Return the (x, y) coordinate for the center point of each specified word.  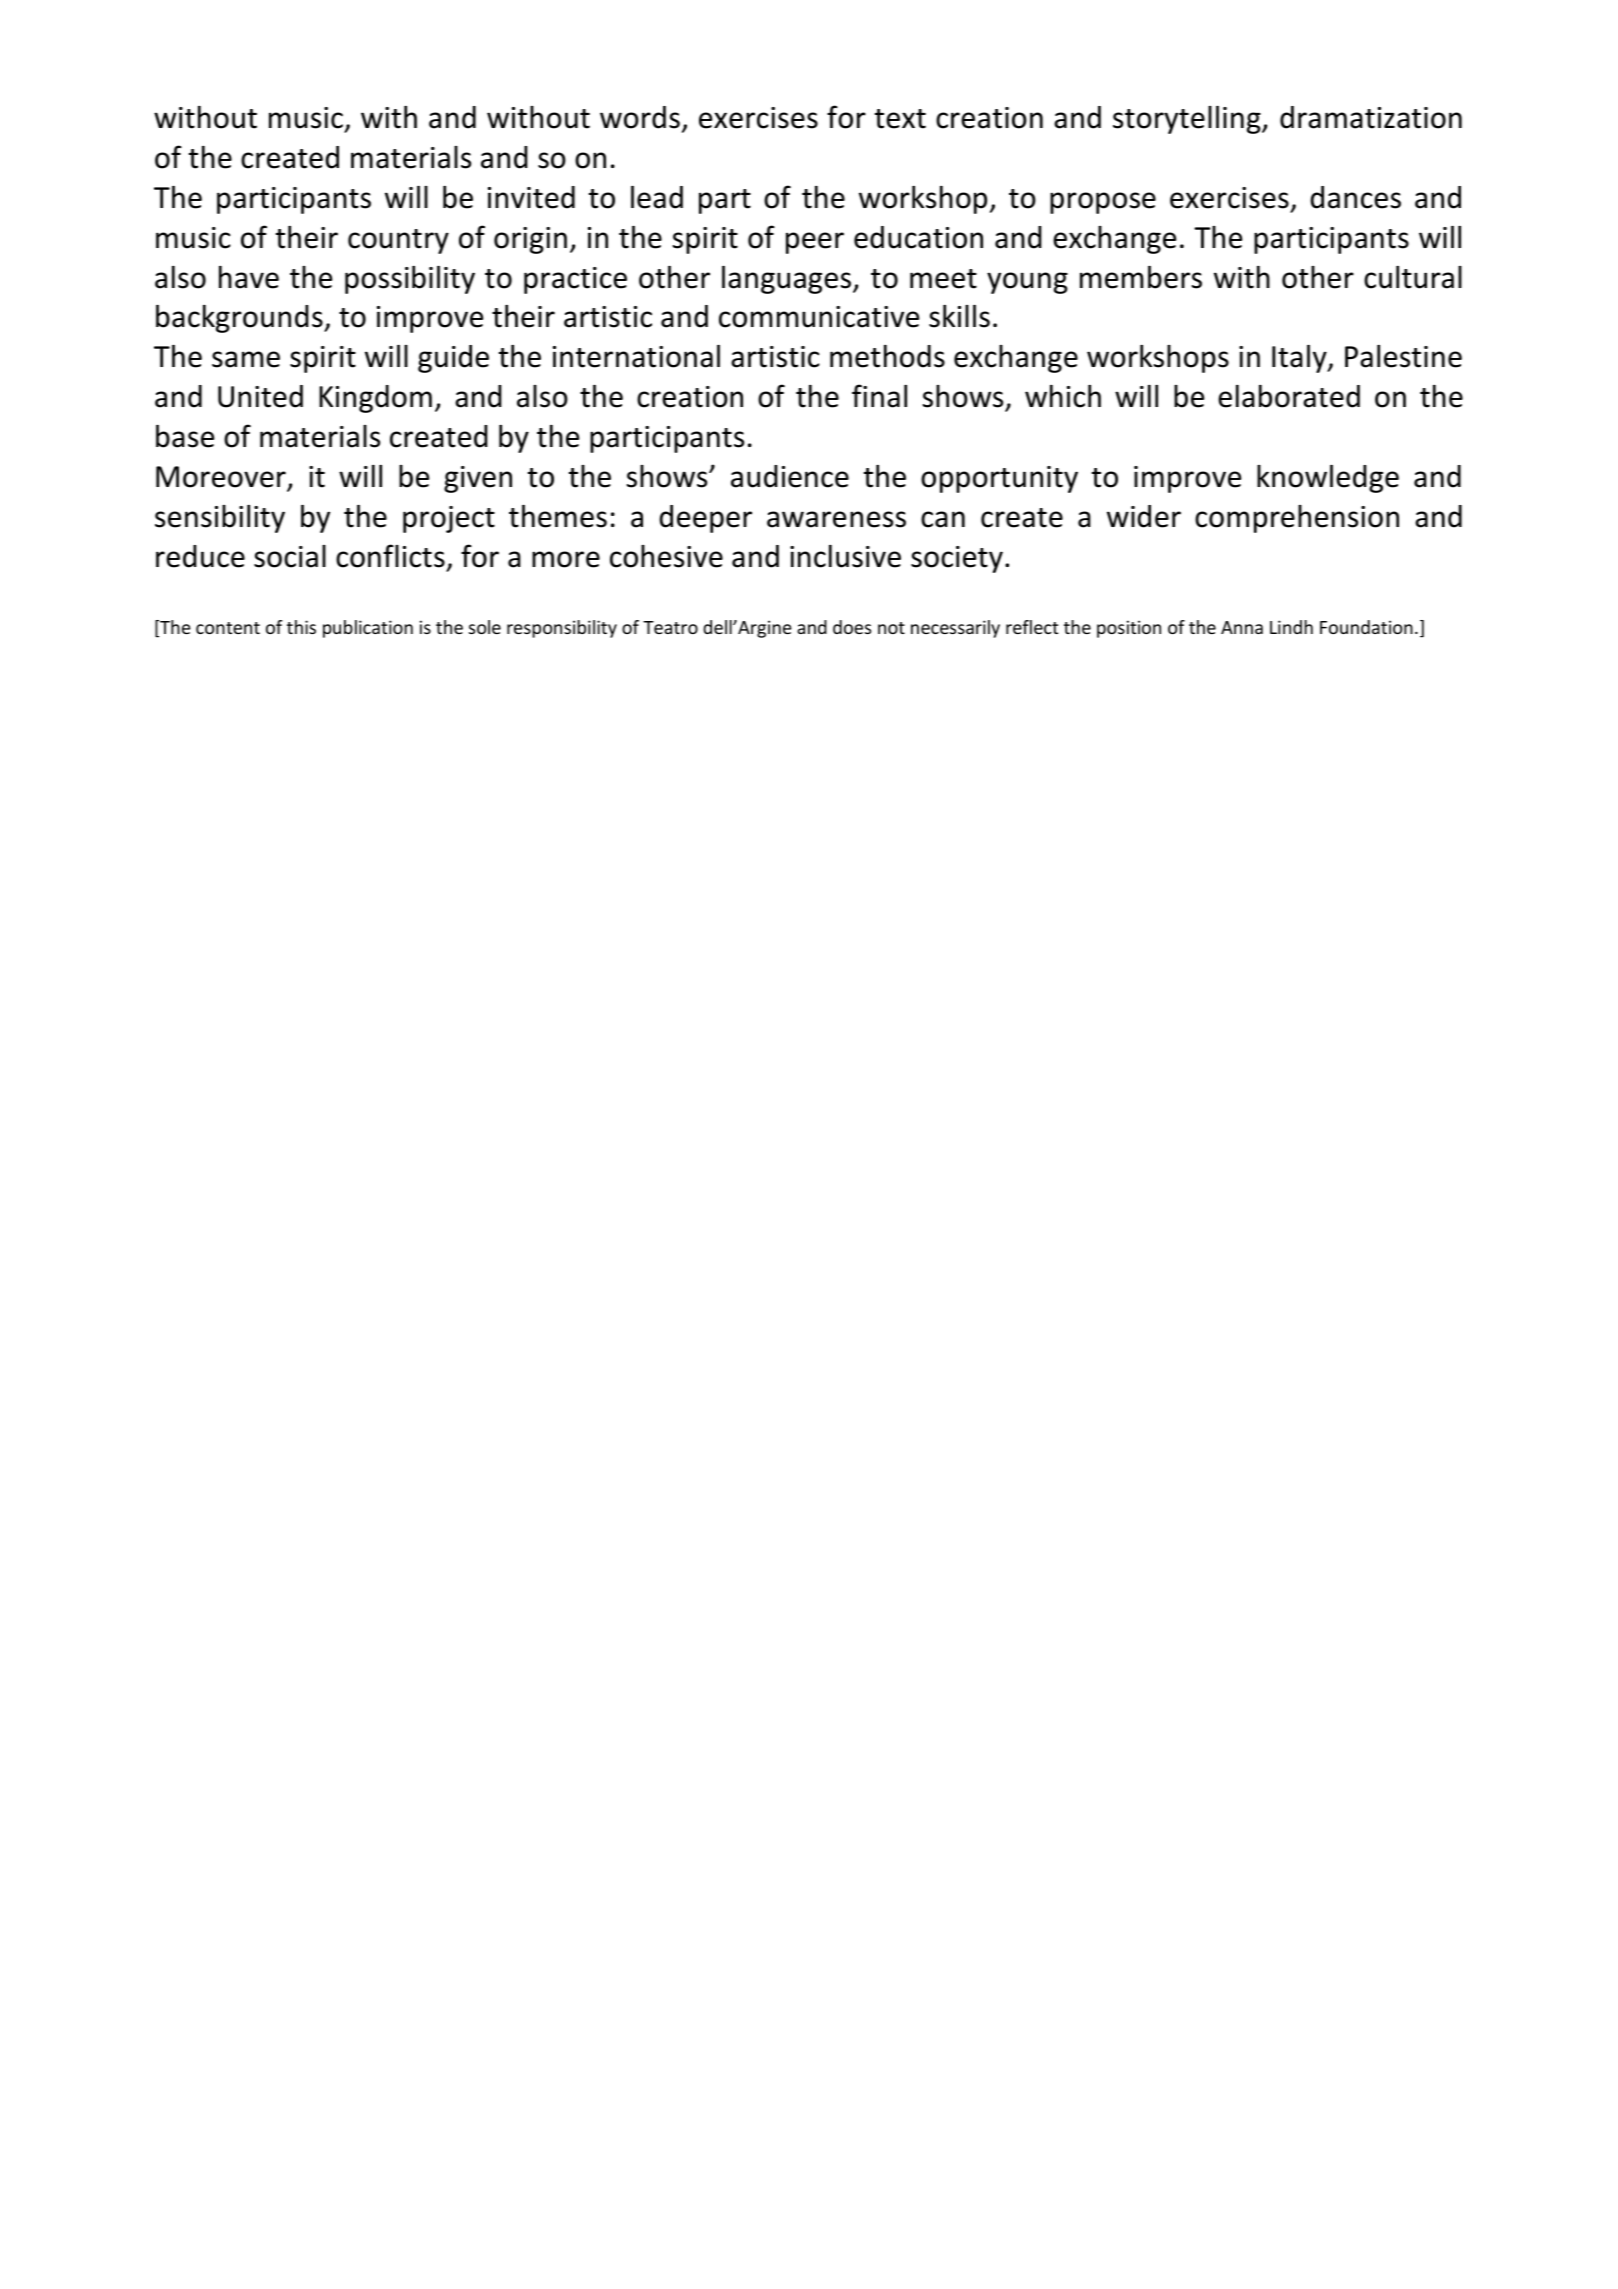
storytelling (1188, 120)
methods (887, 356)
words (640, 117)
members (1141, 277)
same (246, 359)
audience (790, 476)
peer (815, 243)
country (398, 241)
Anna (1242, 627)
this (301, 627)
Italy (1300, 359)
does (852, 627)
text (900, 119)
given (478, 479)
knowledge (1328, 479)
